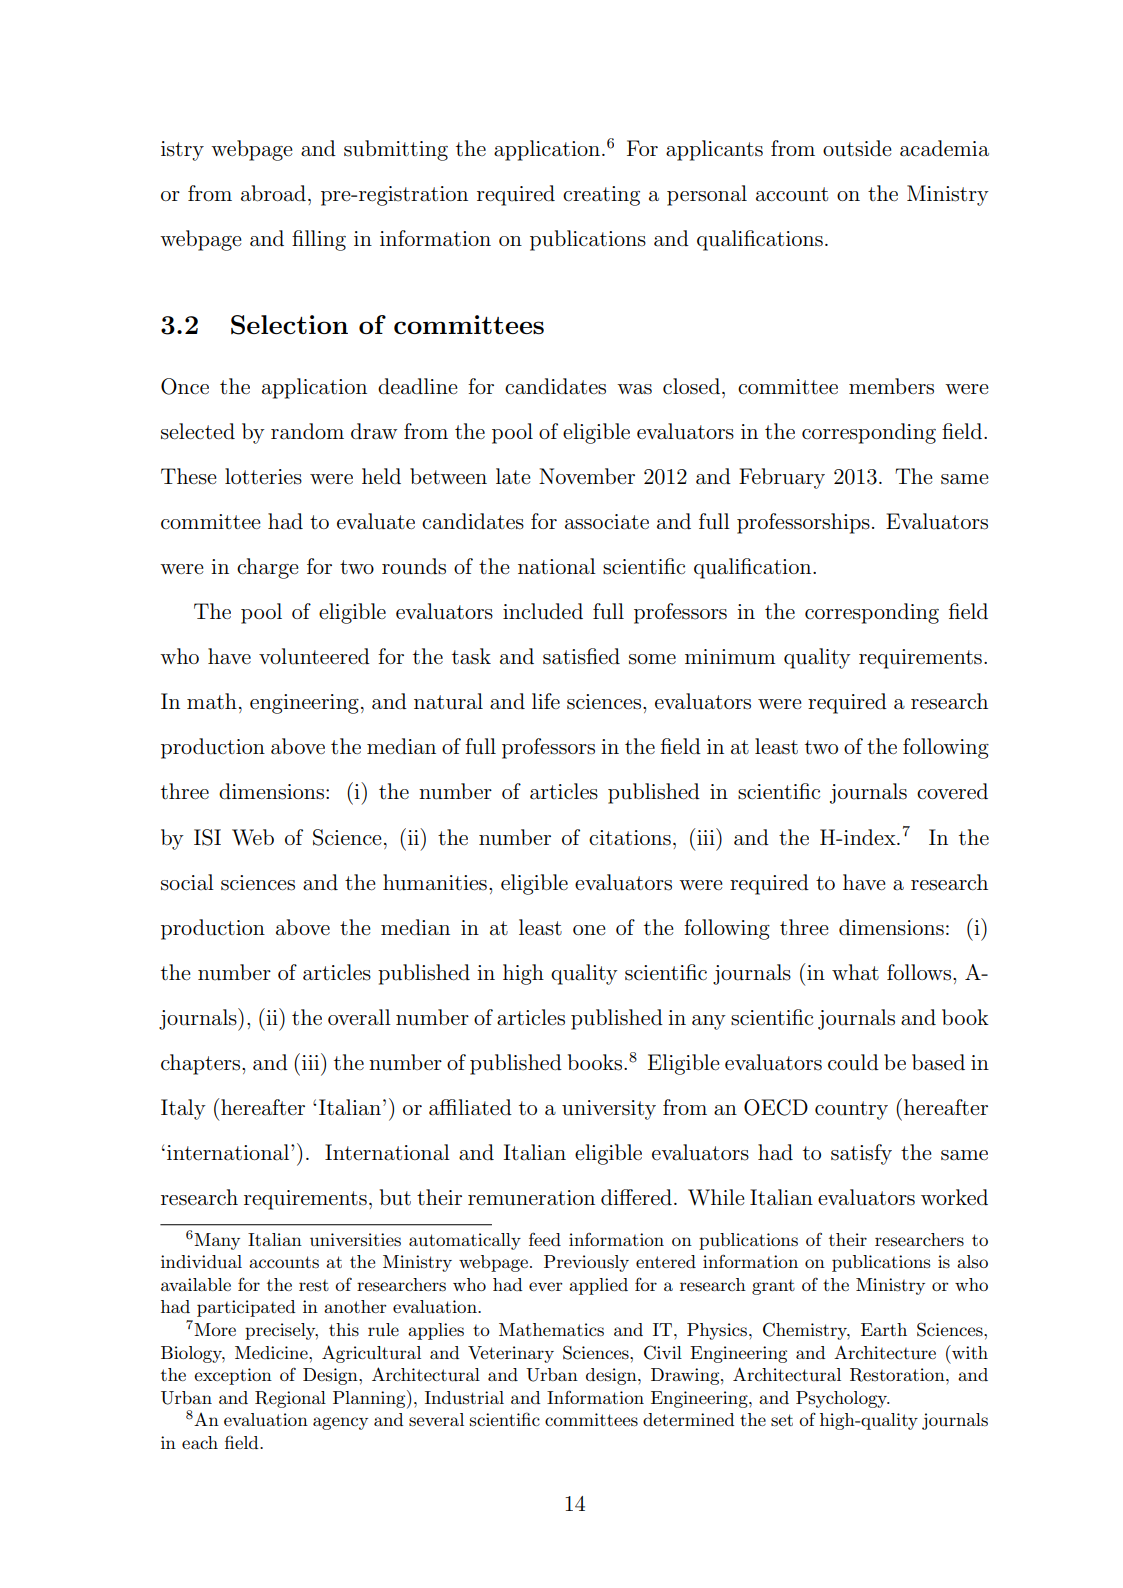  What do you see at coordinates (857, 148) in the page?
I see `outside` at bounding box center [857, 148].
